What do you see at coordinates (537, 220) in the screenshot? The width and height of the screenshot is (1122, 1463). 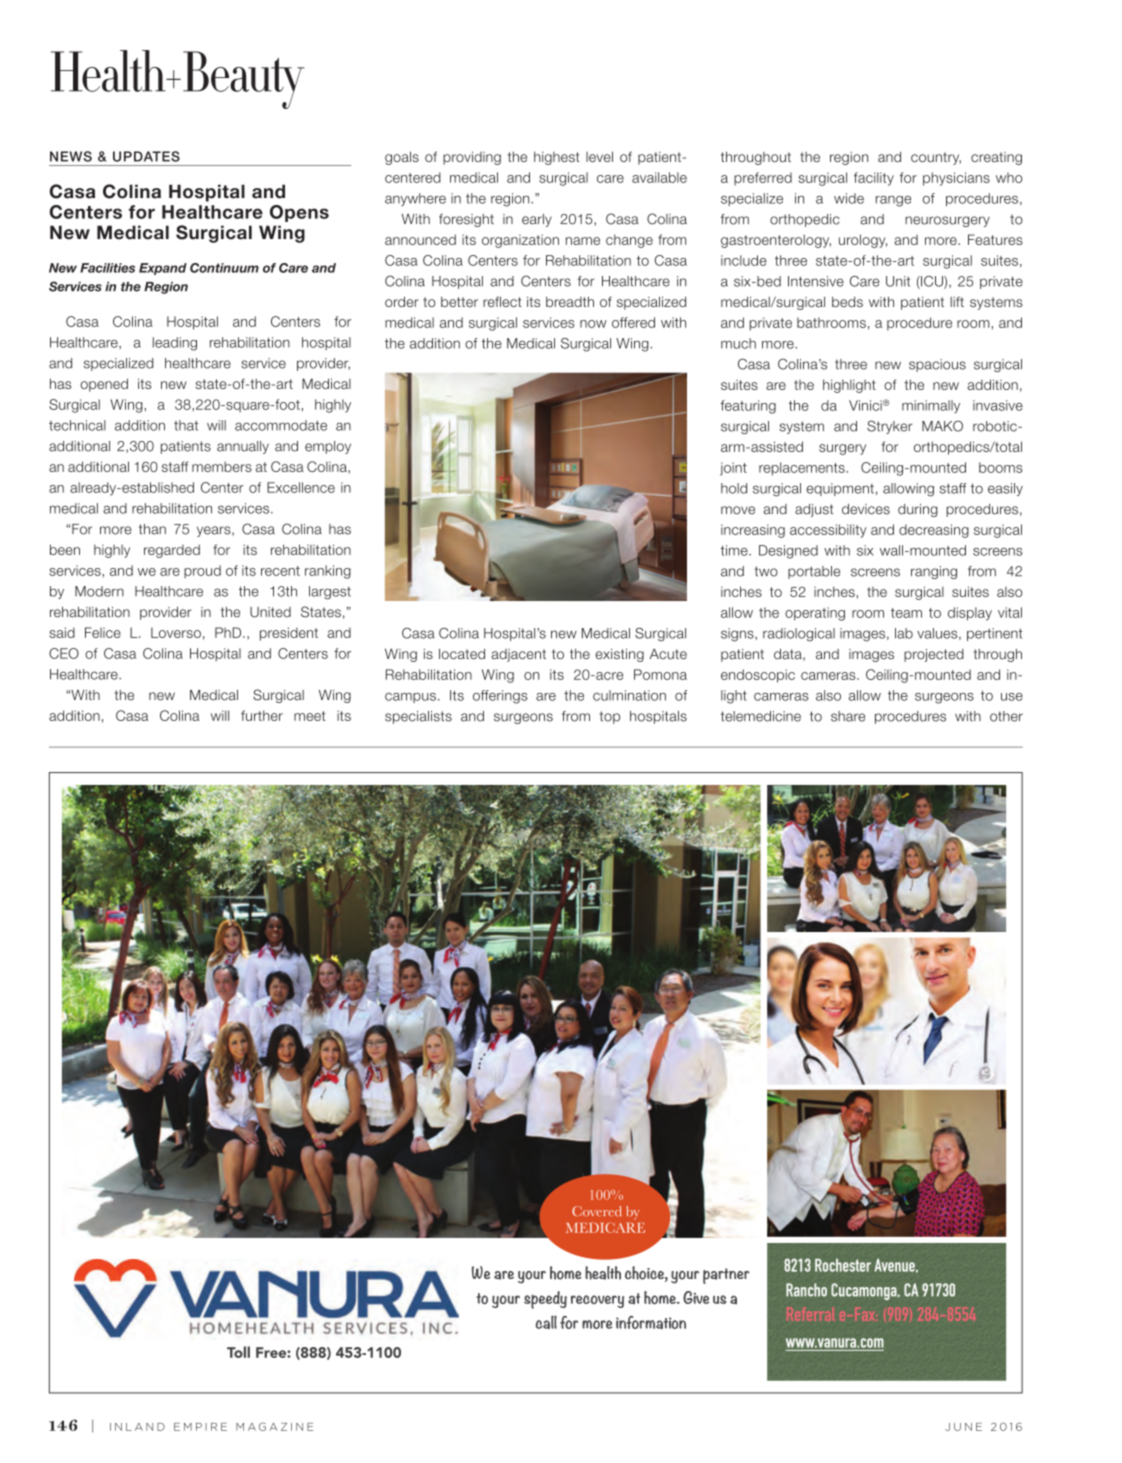 I see `early` at bounding box center [537, 220].
